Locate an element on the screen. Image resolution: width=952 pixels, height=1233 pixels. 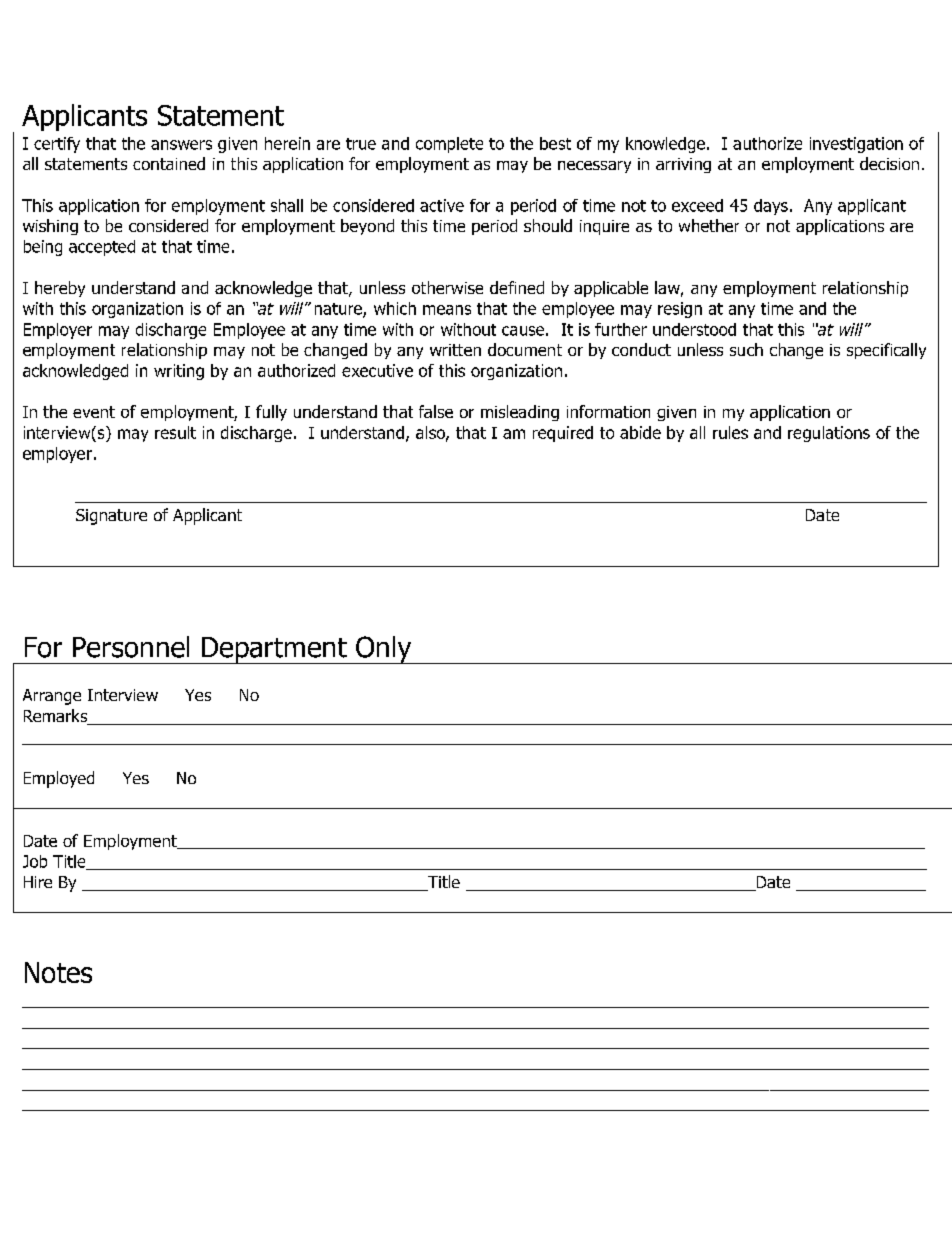
Notes is located at coordinates (58, 972).
